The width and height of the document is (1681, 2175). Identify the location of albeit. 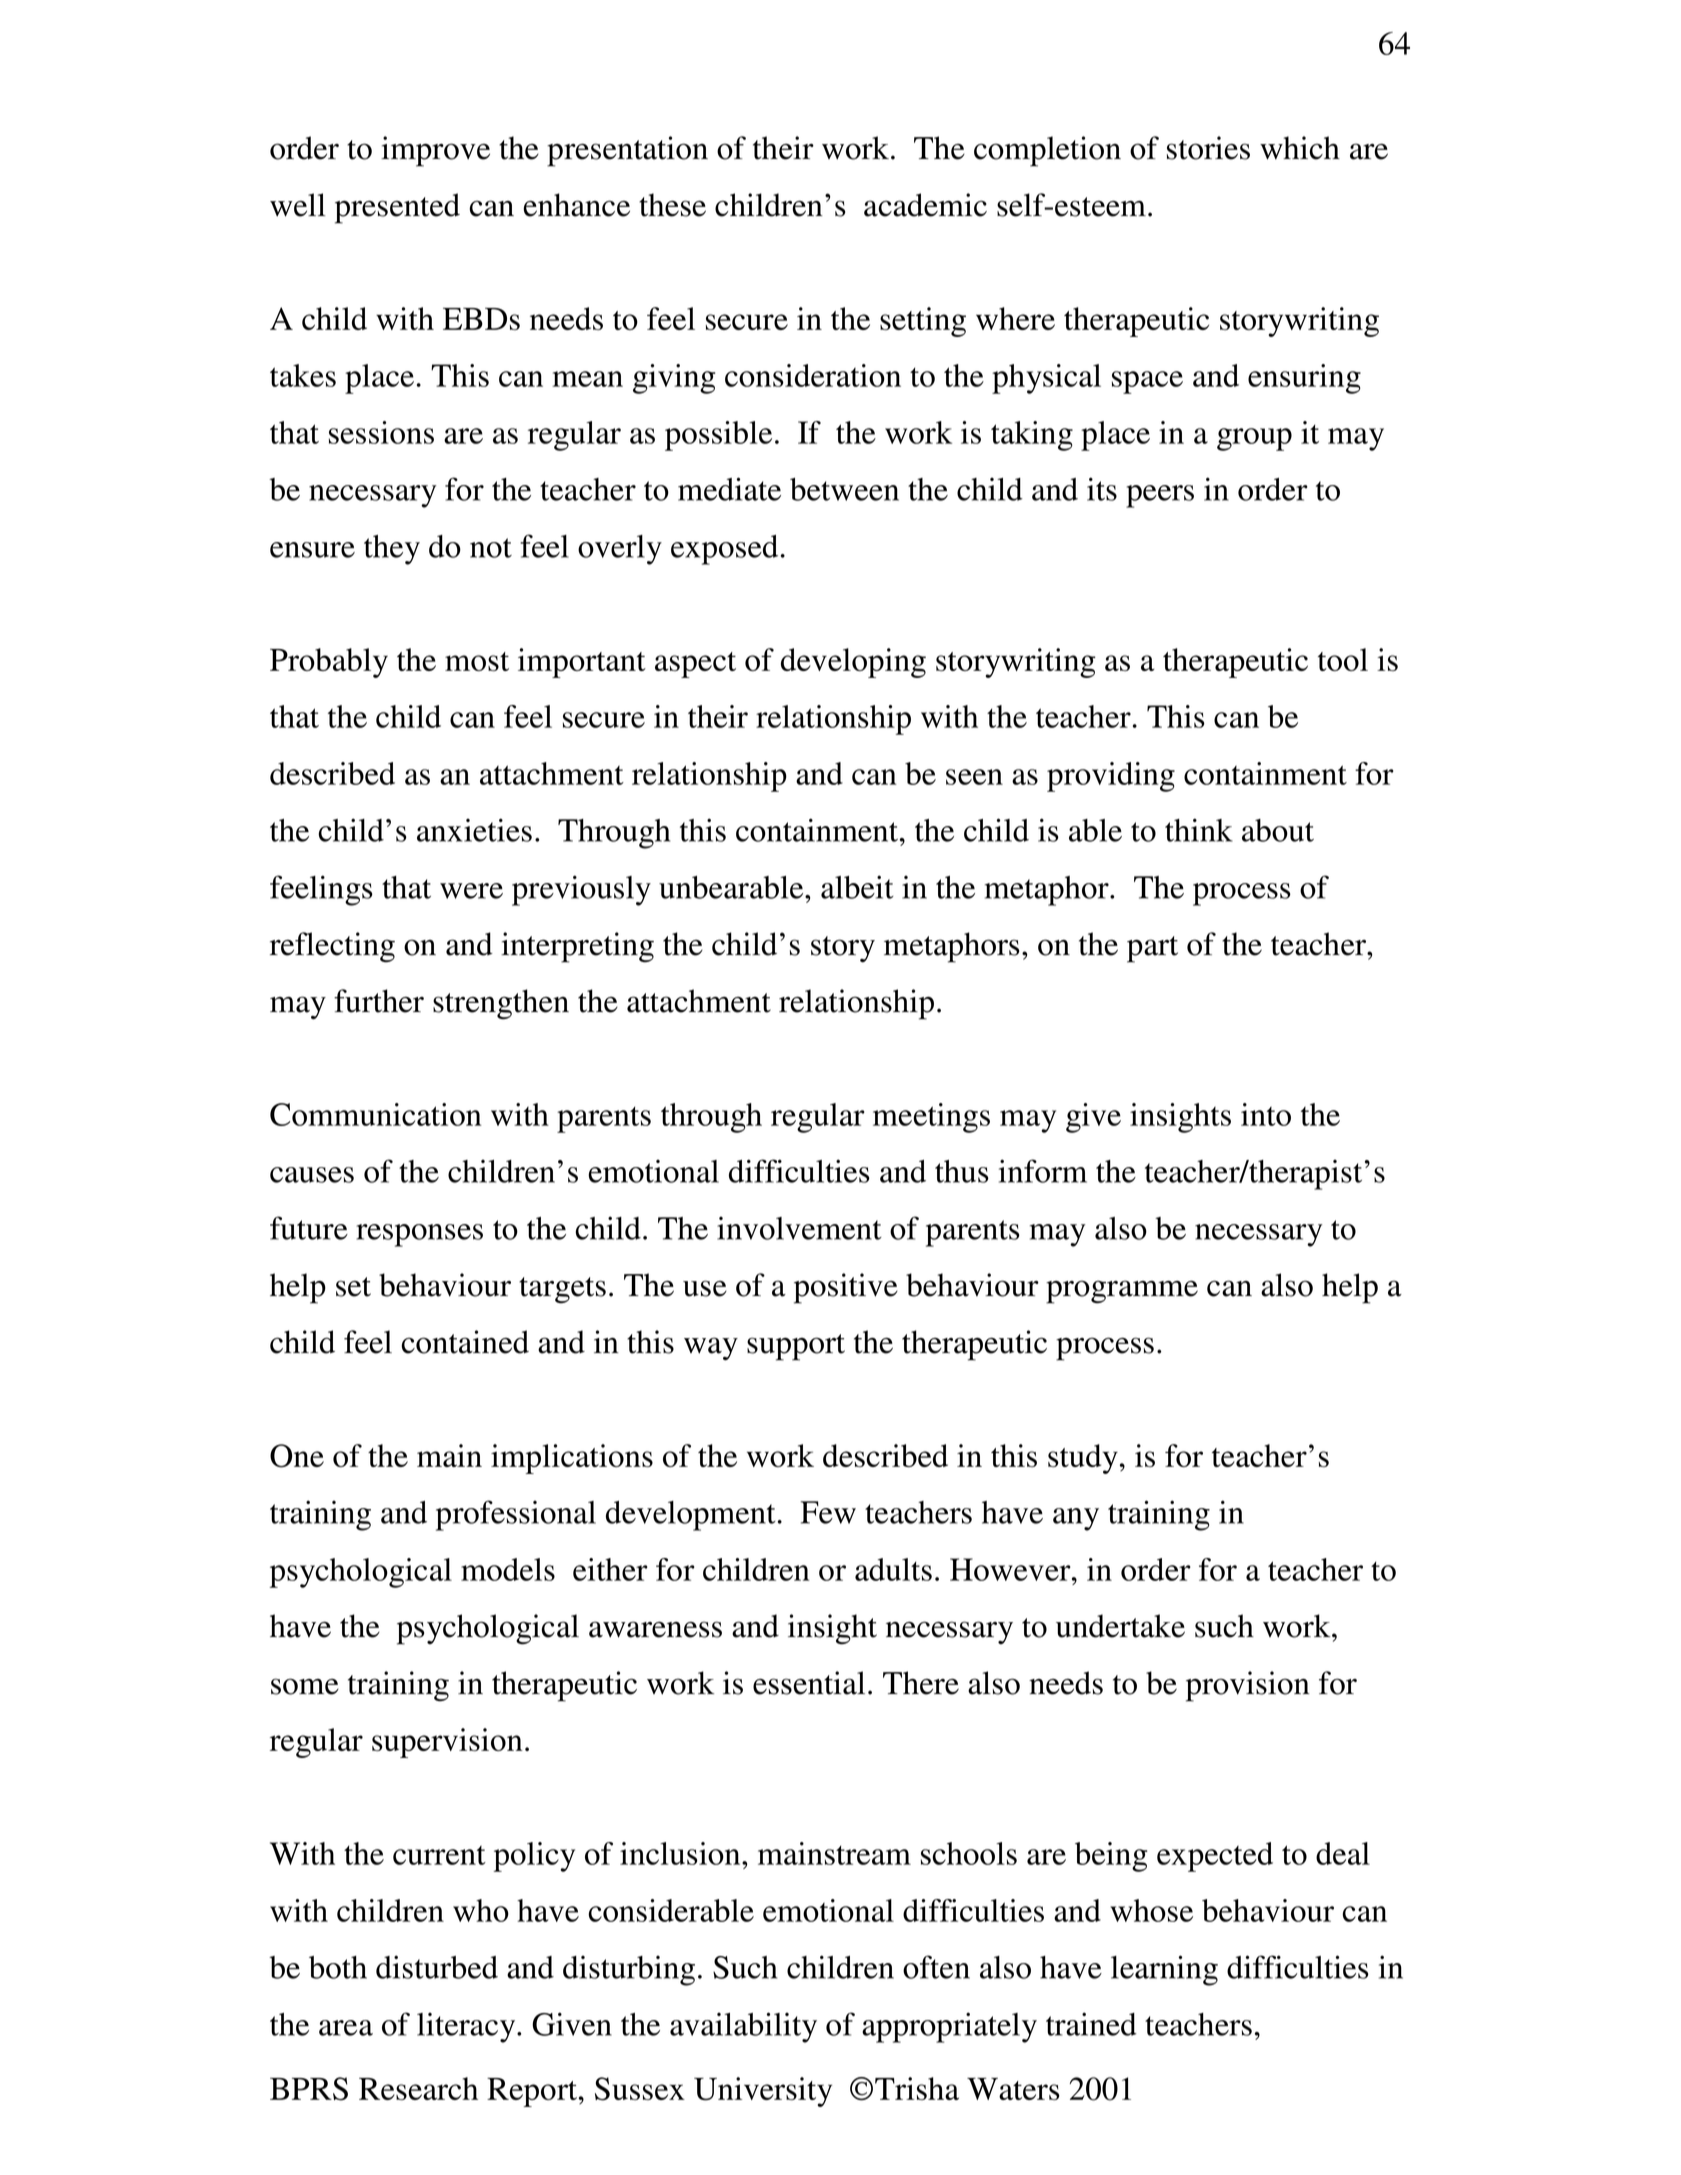
(857, 887).
